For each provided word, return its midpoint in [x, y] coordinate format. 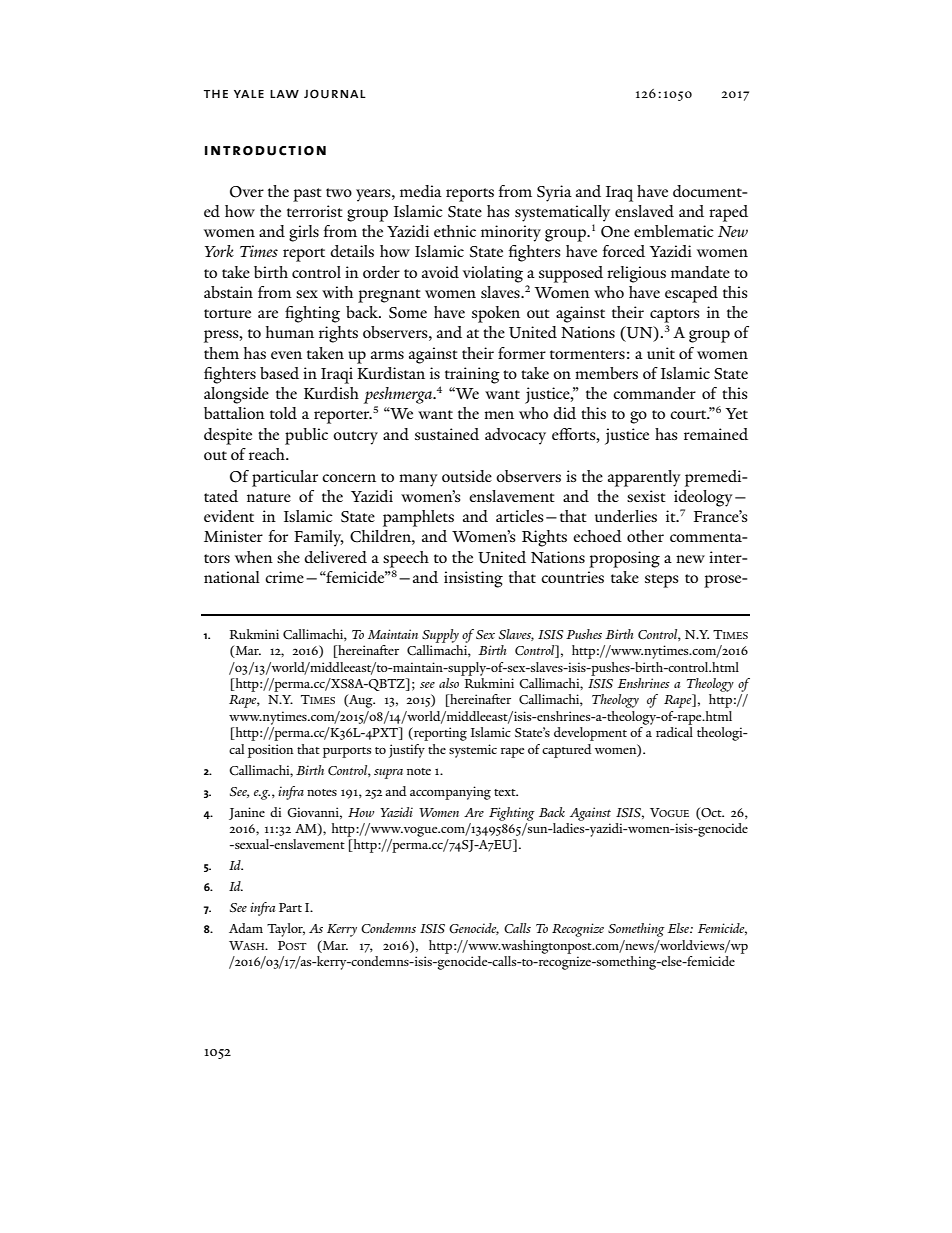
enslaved [644, 211]
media [421, 191]
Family [319, 538]
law [284, 94]
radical [674, 732]
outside [467, 476]
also [449, 683]
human [290, 332]
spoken [496, 314]
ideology [703, 498]
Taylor [286, 930]
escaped [691, 294]
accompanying [450, 793]
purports [347, 752]
